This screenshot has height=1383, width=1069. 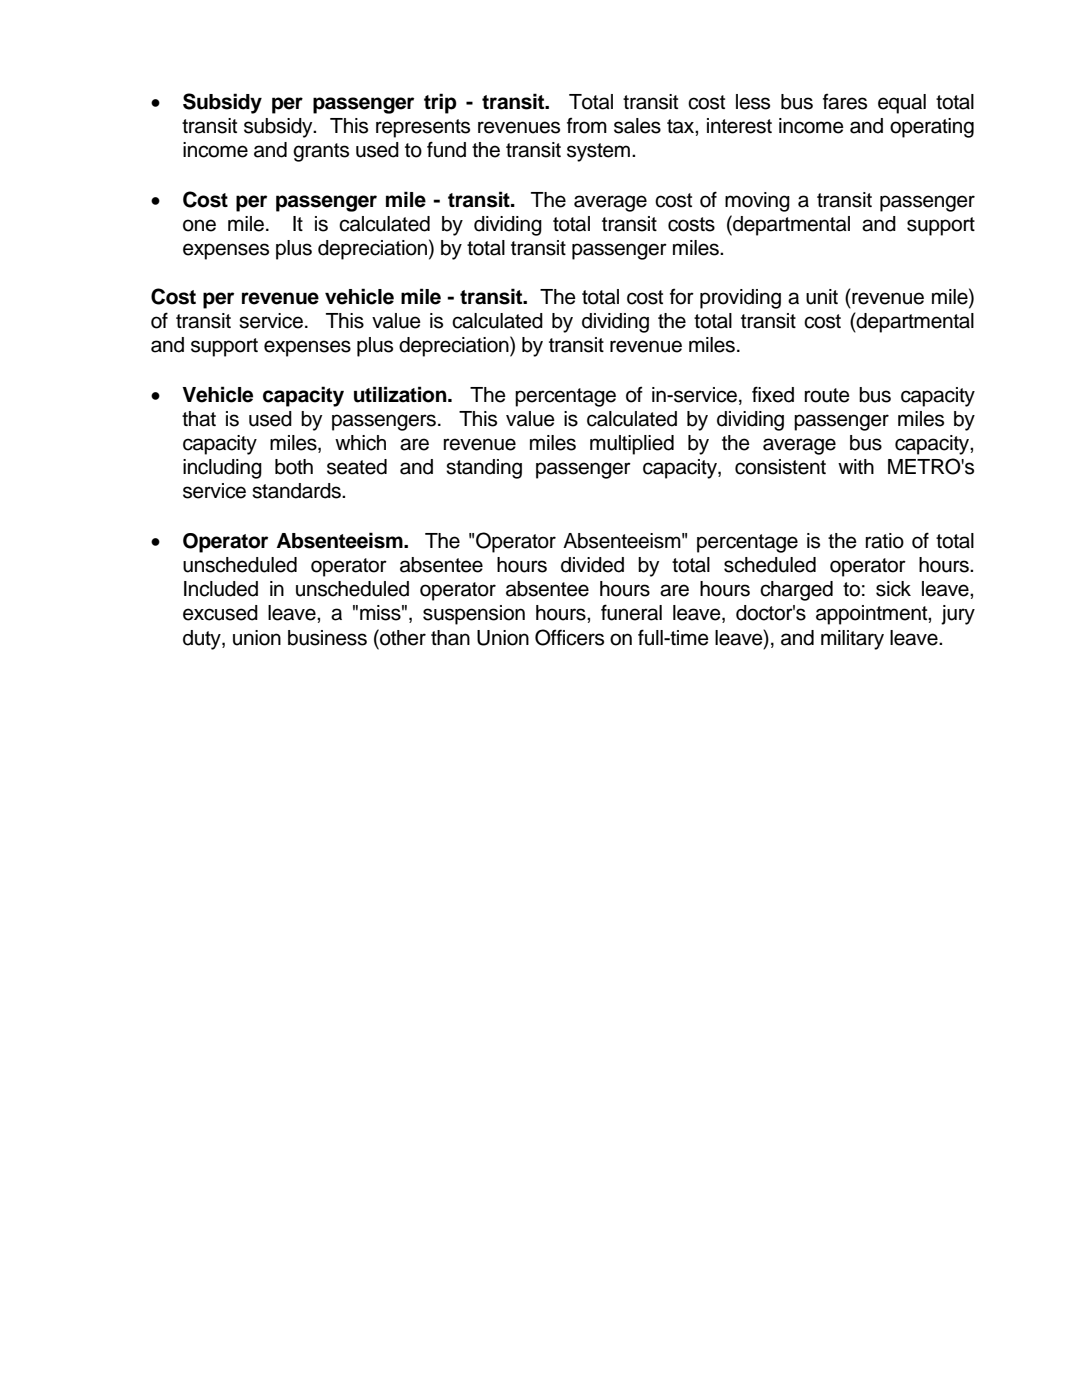 I want to click on fixed, so click(x=773, y=394).
